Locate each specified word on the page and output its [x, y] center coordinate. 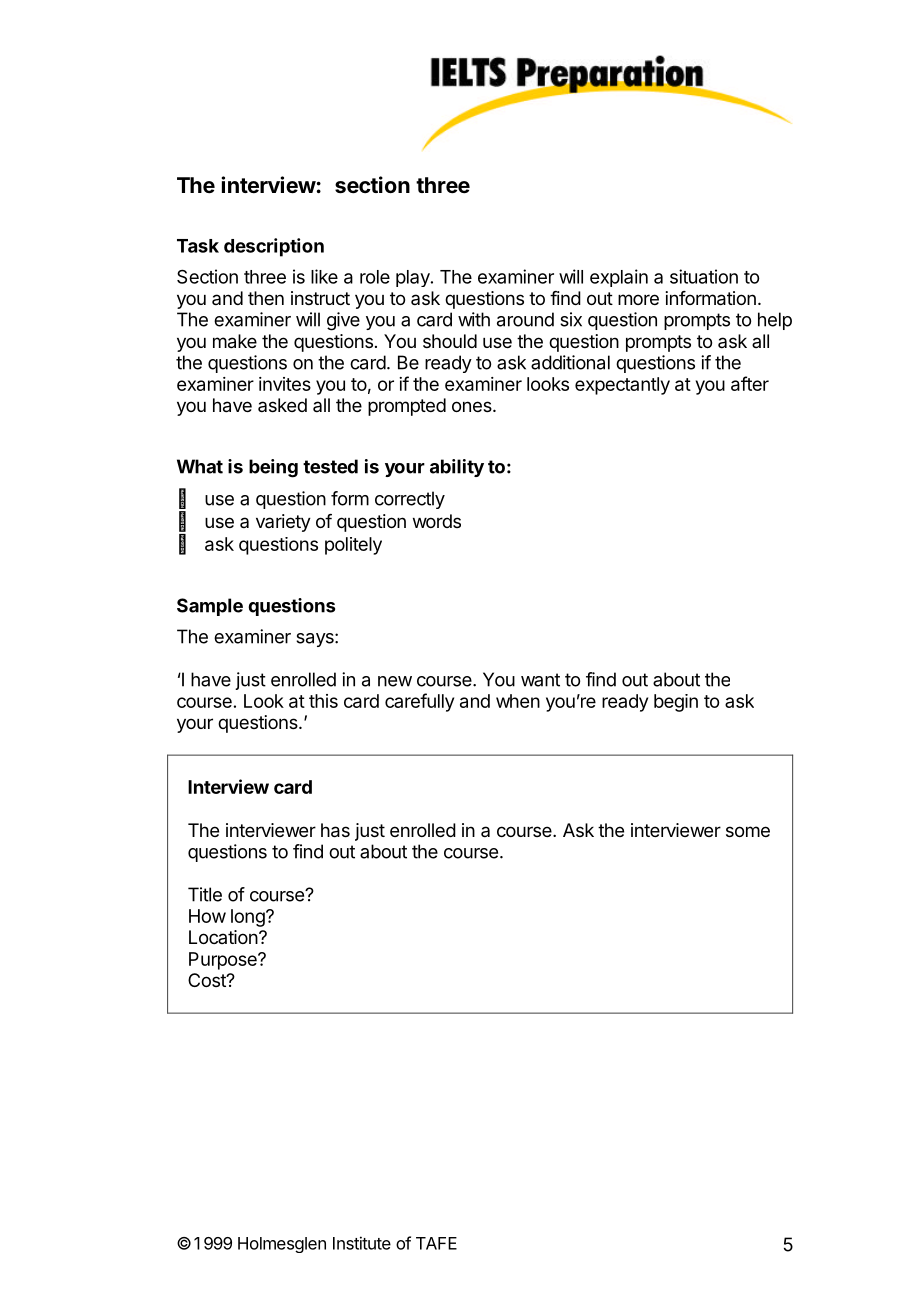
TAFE [436, 1243]
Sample [210, 607]
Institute [362, 1243]
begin [676, 703]
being [273, 468]
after [750, 383]
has [335, 830]
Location [223, 937]
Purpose [224, 961]
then [266, 298]
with [474, 319]
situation [704, 276]
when [518, 701]
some [748, 831]
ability [457, 468]
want [540, 680]
